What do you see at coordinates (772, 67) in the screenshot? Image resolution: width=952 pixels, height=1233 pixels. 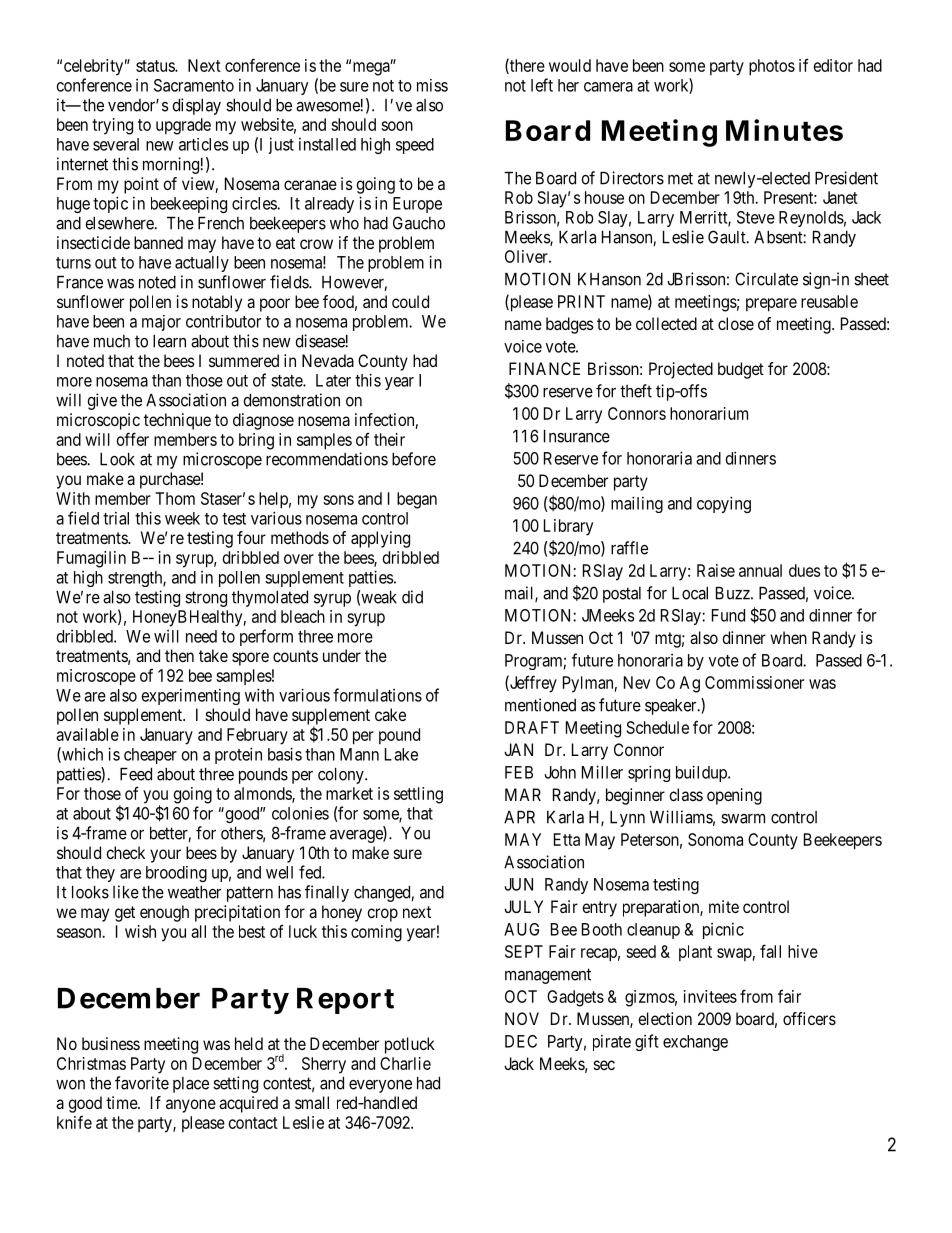 I see `photos` at bounding box center [772, 67].
